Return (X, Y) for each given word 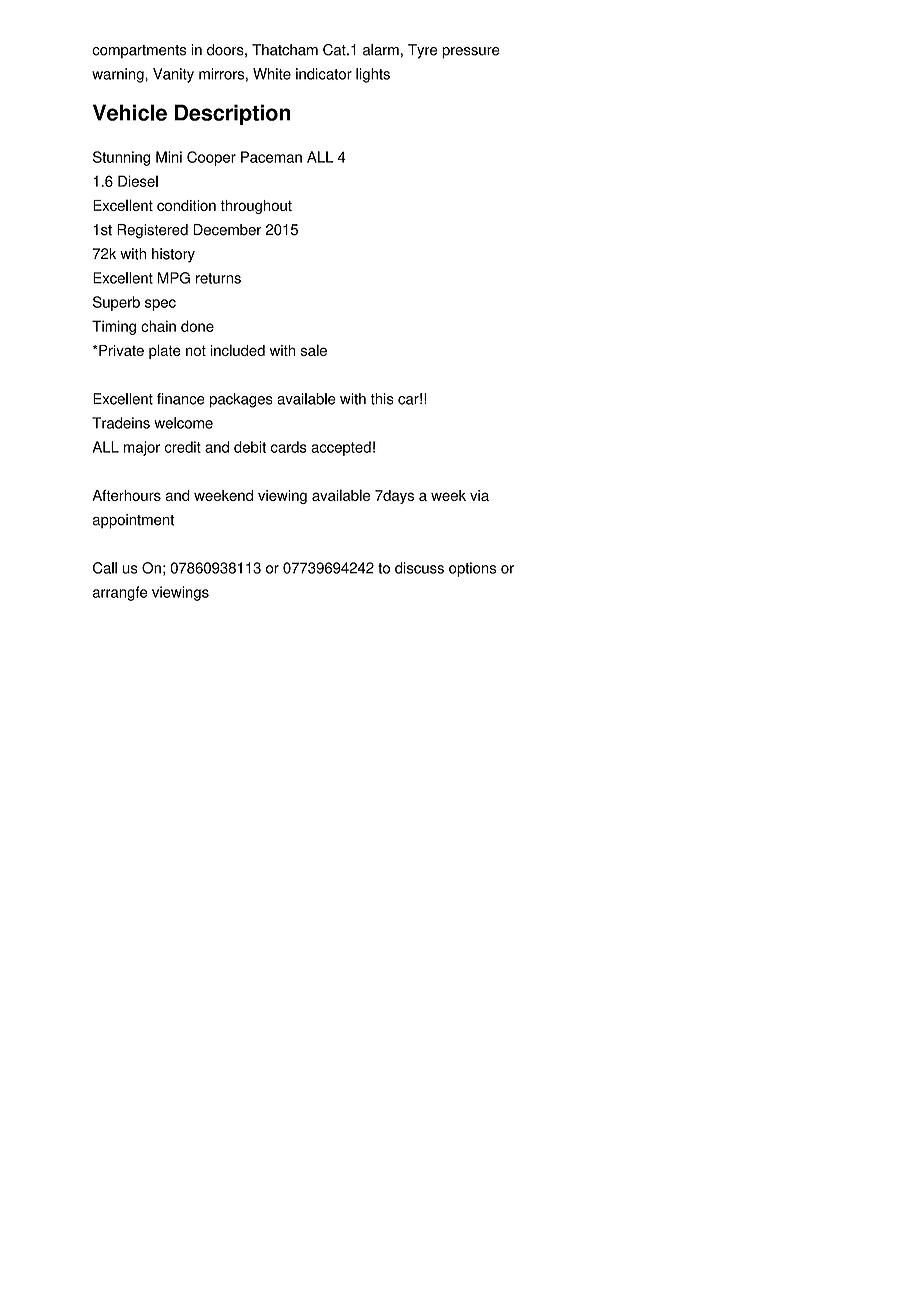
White (272, 74)
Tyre (422, 51)
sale (314, 350)
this (382, 399)
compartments (139, 52)
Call (105, 568)
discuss (419, 568)
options (472, 569)
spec (160, 305)
